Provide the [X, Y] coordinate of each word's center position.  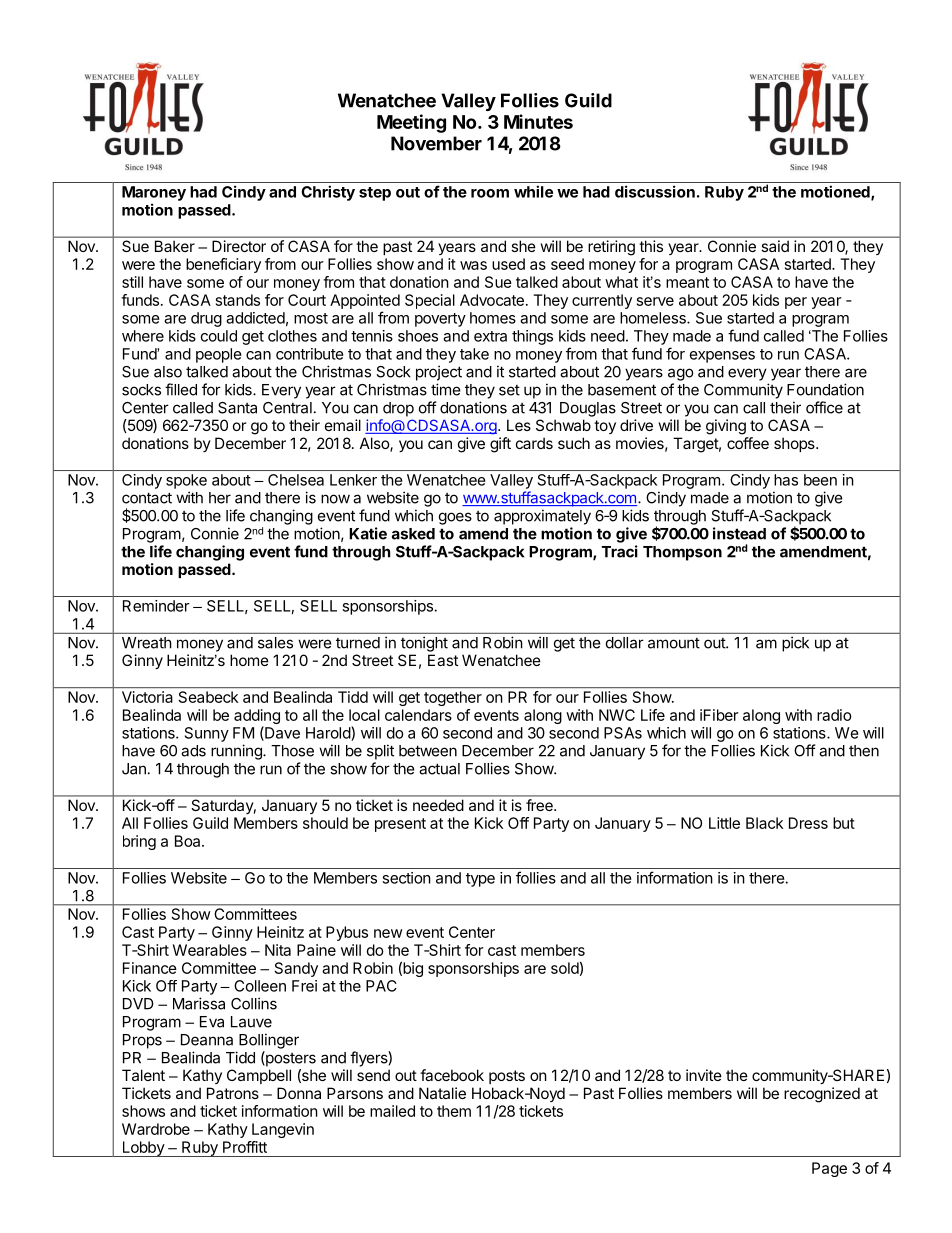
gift [500, 445]
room [490, 193]
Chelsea [296, 480]
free [540, 805]
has [786, 480]
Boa [189, 841]
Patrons [233, 1093]
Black [764, 823]
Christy [328, 193]
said [775, 246]
